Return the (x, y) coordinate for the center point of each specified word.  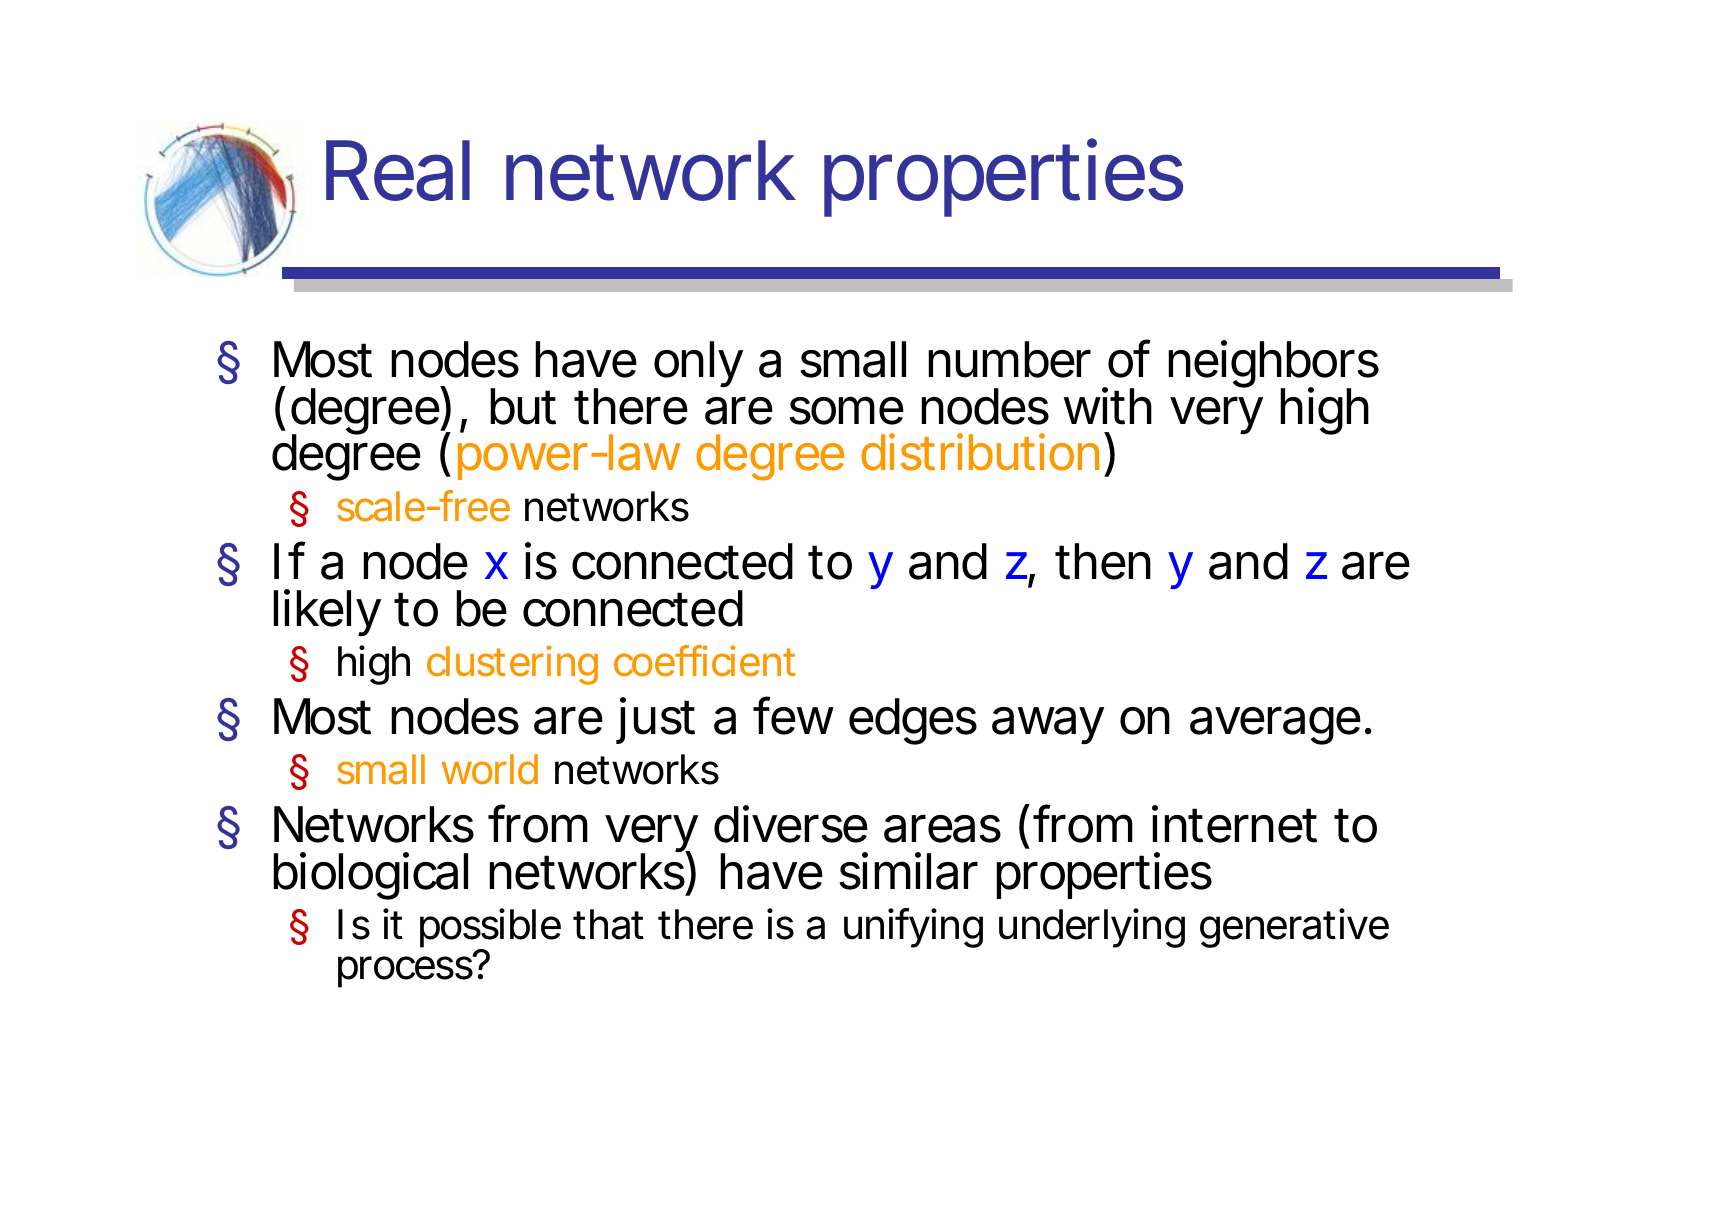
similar (908, 871)
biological (370, 876)
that (608, 924)
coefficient (704, 661)
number (1009, 359)
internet (1234, 824)
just (655, 720)
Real (398, 170)
